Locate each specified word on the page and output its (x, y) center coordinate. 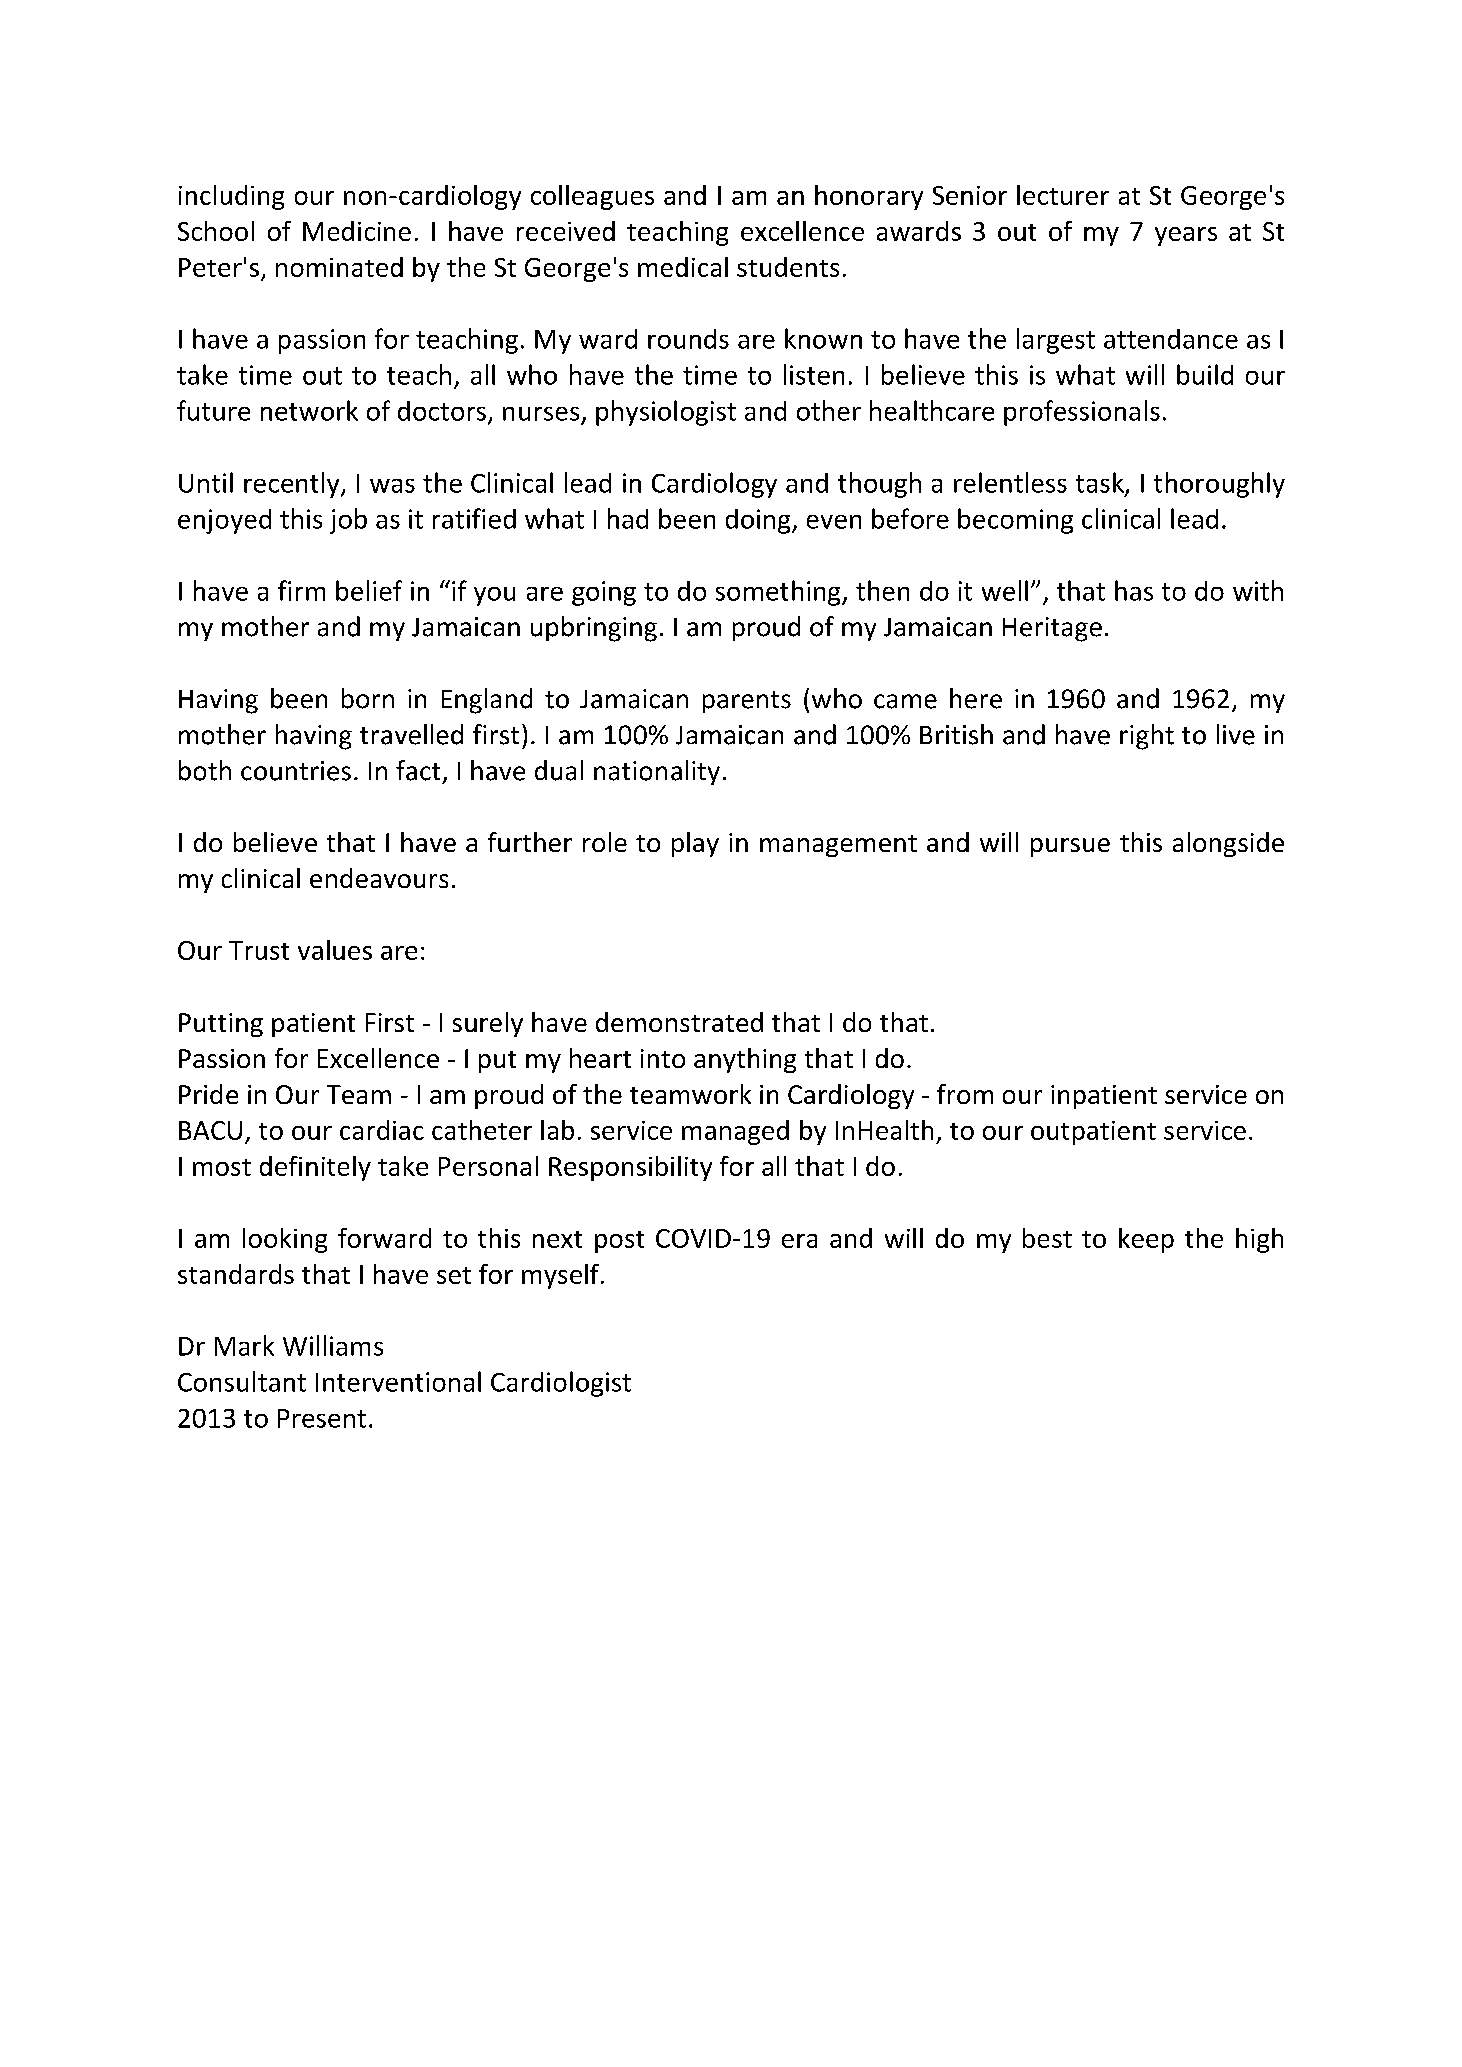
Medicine (357, 231)
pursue (1070, 847)
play (695, 844)
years (1186, 236)
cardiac (382, 1130)
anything (745, 1060)
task (1101, 483)
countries (296, 771)
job (348, 521)
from (965, 1094)
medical (683, 267)
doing (759, 521)
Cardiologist (561, 1384)
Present (322, 1418)
